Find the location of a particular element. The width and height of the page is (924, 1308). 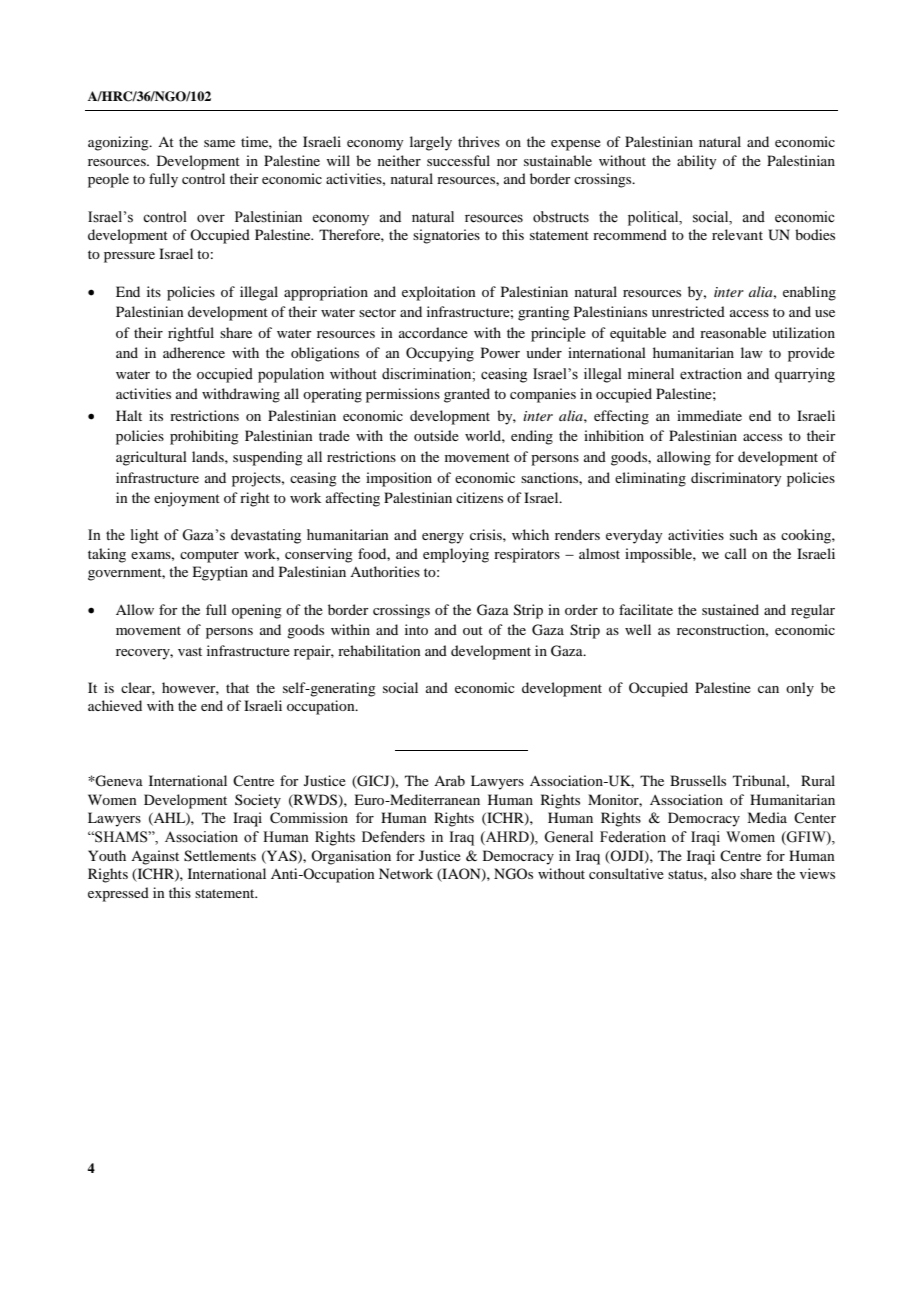

Settlements is located at coordinates (220, 856).
